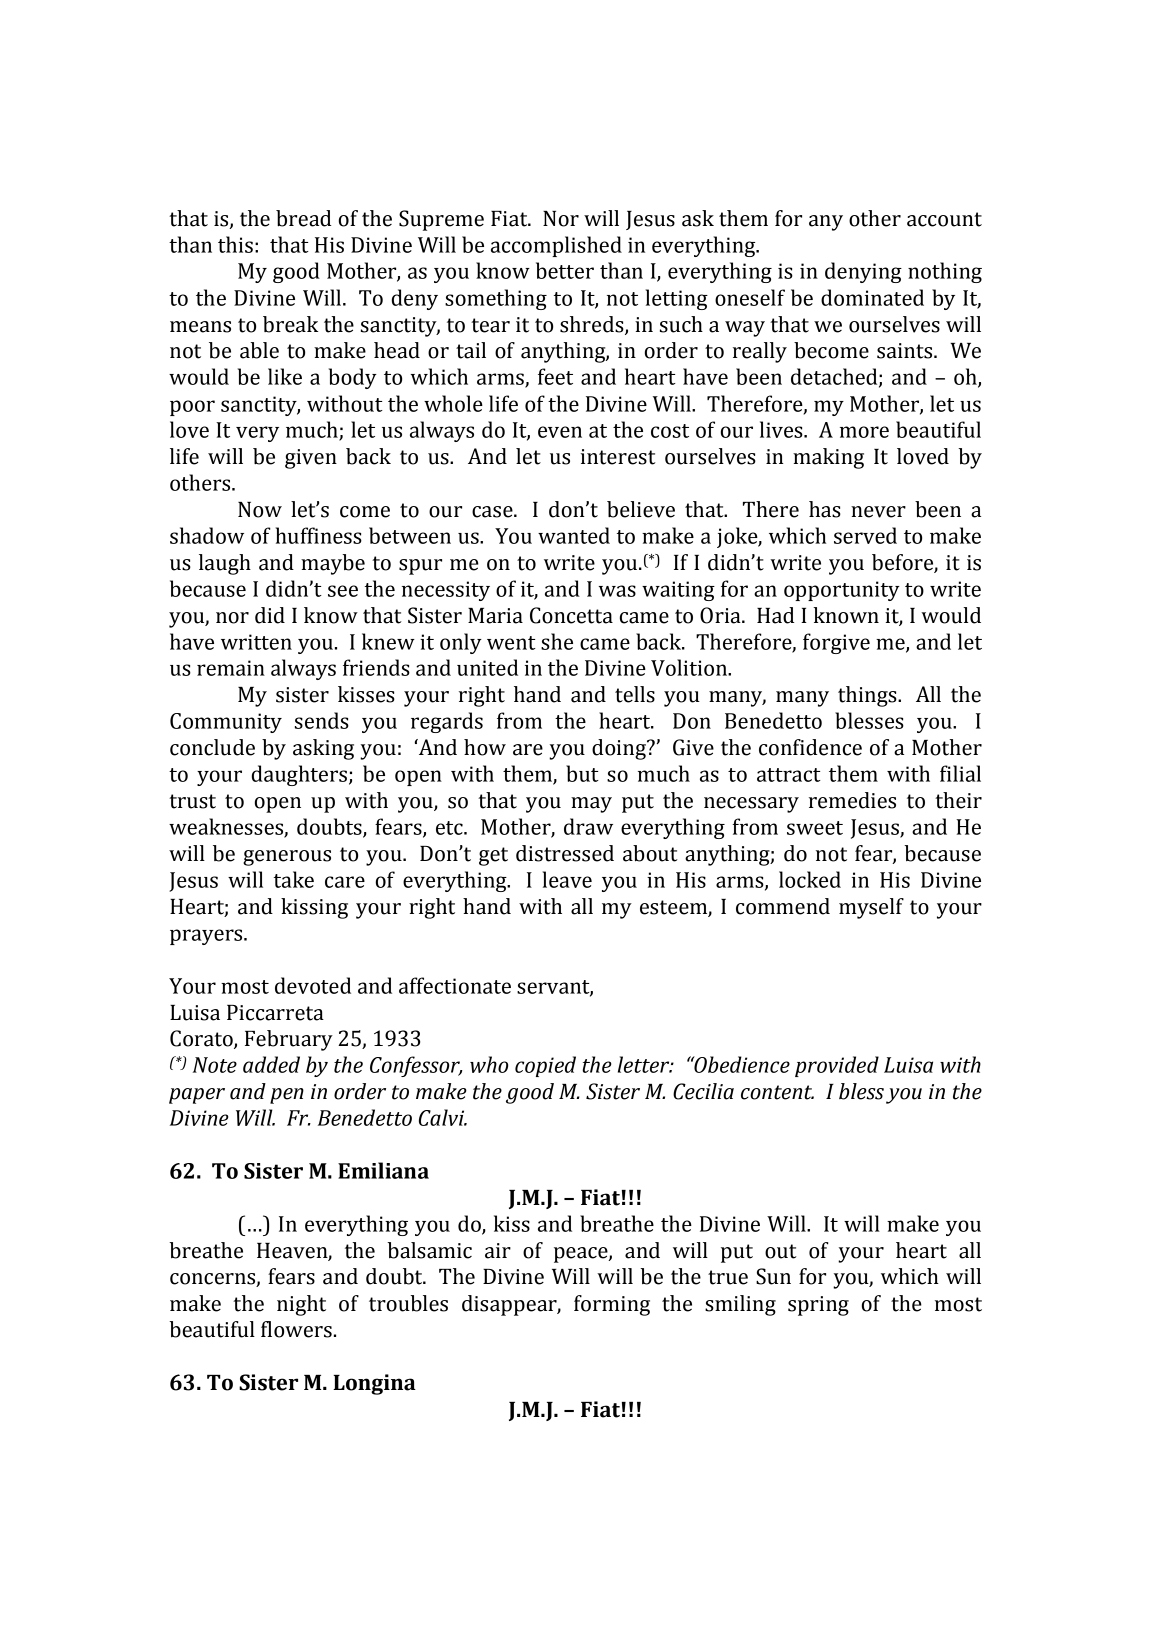 The width and height of the screenshot is (1150, 1627). Describe the element at coordinates (303, 218) in the screenshot. I see `bread` at that location.
